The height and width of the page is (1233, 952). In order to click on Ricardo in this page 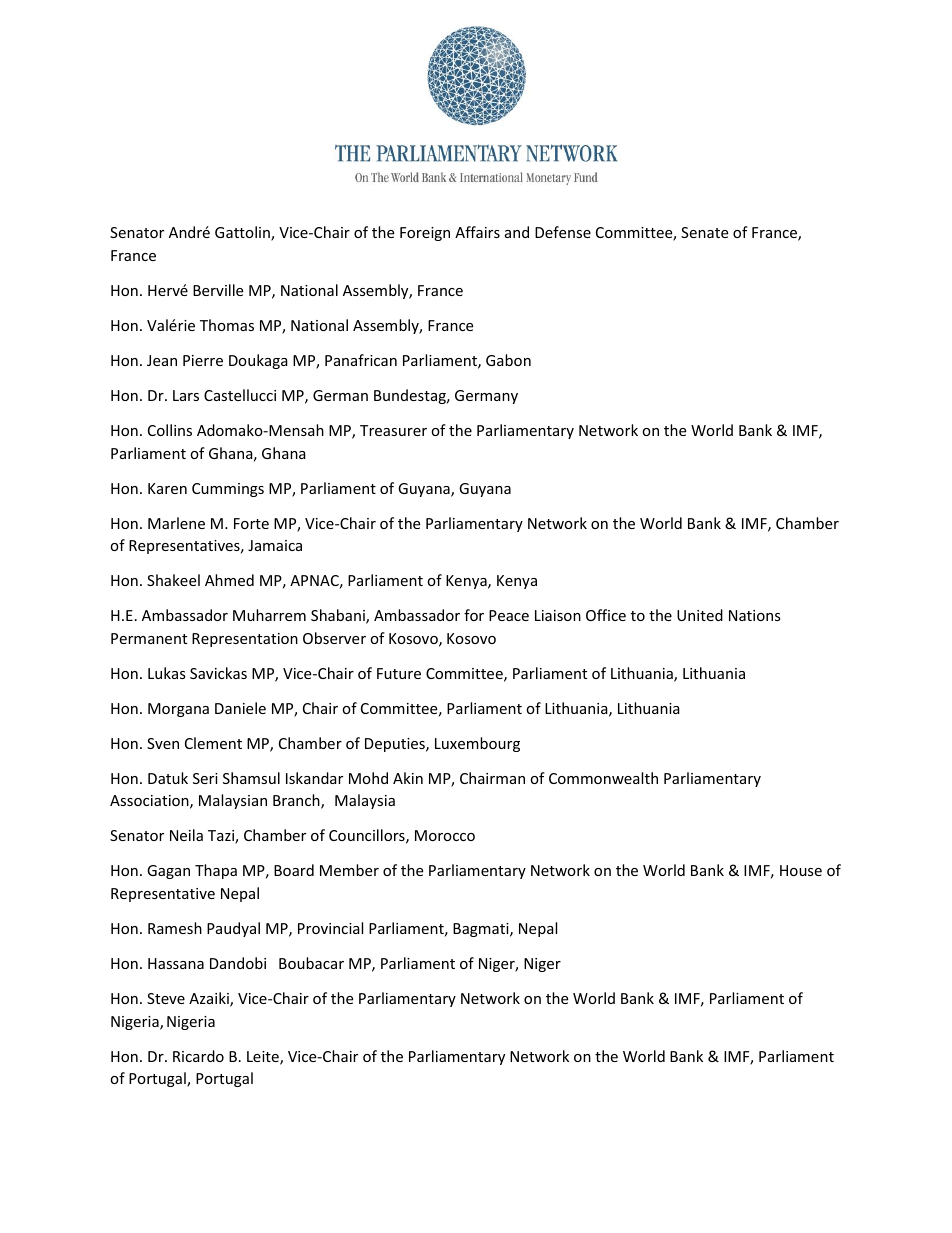, I will do `click(198, 1056)`.
